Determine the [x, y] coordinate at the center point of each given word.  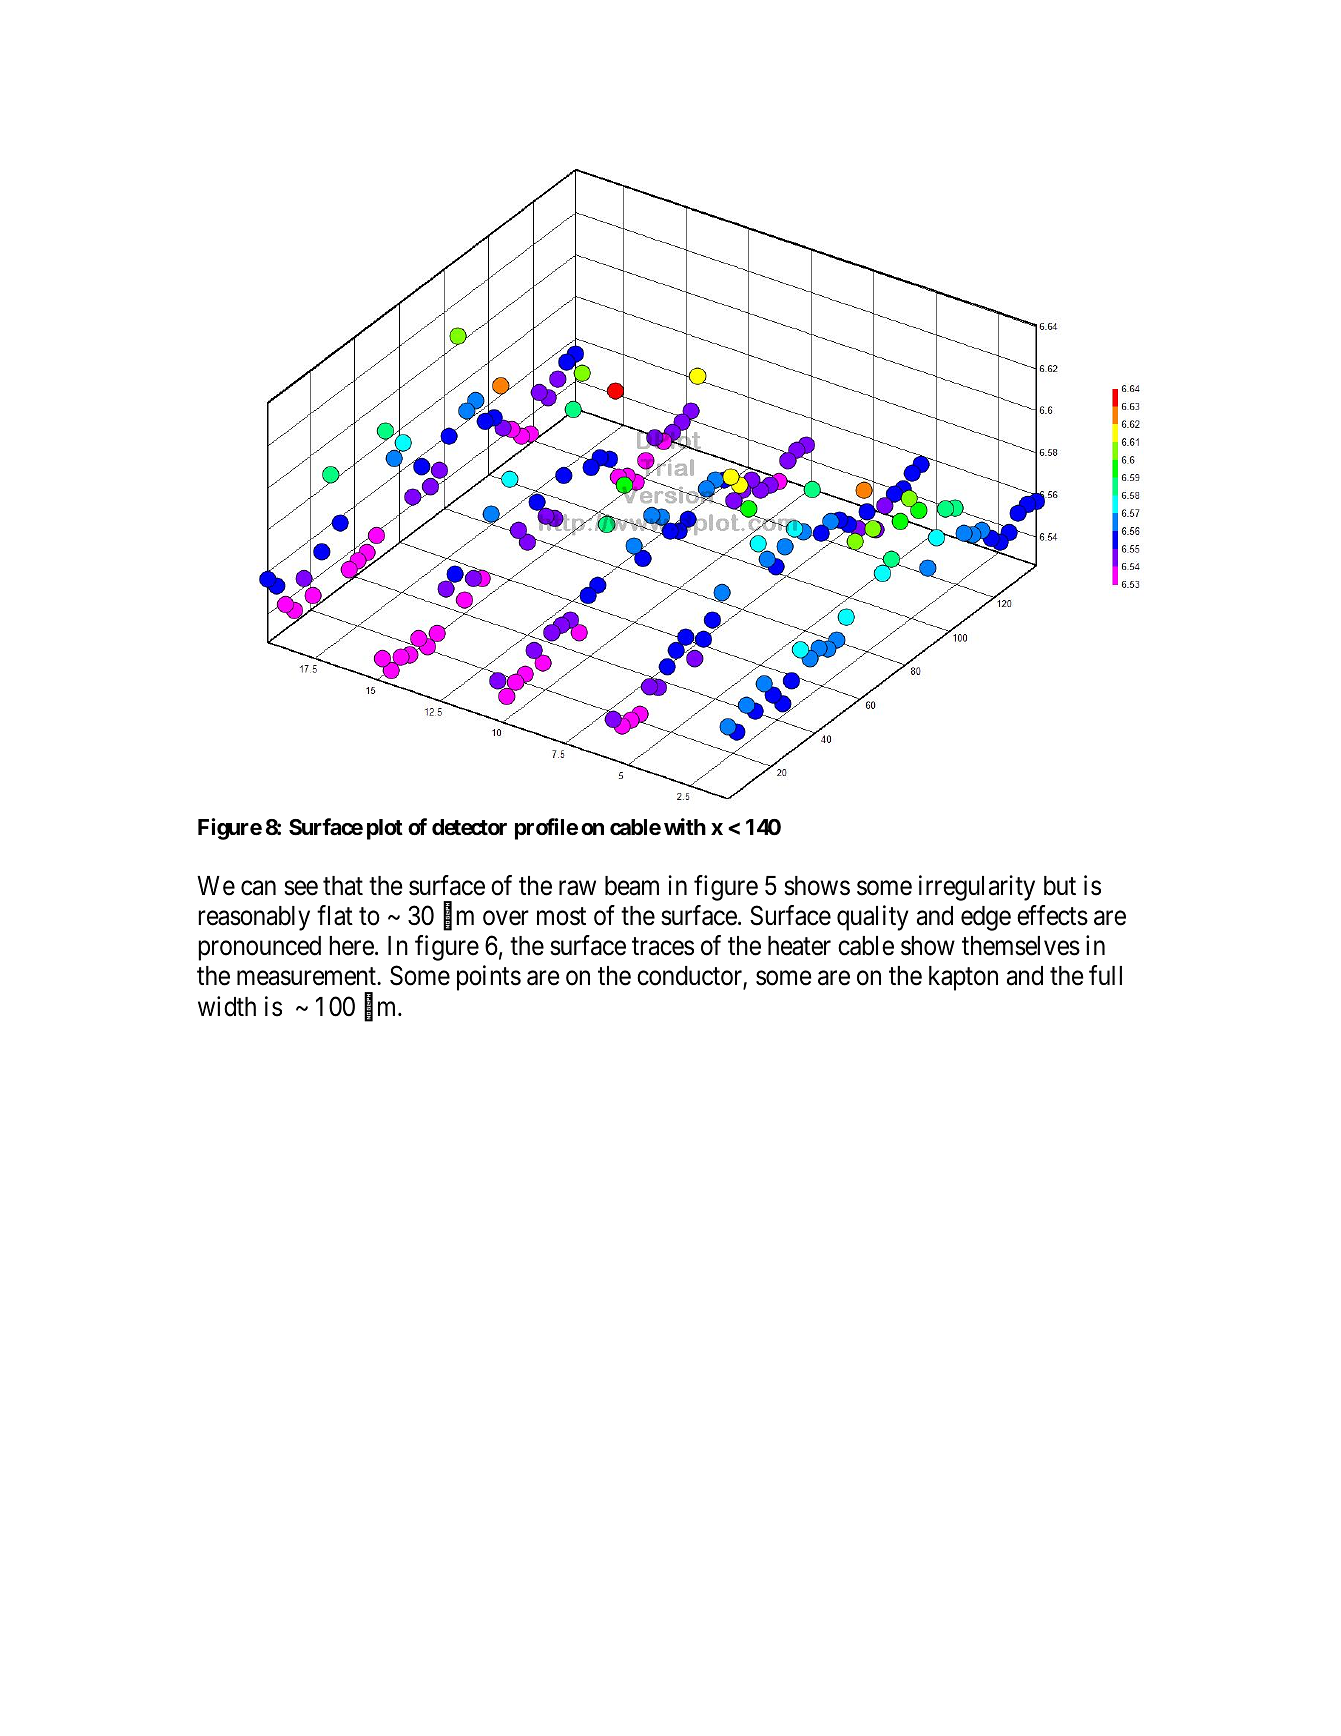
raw [577, 888]
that [343, 886]
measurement [307, 977]
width [227, 1006]
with [685, 826]
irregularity [977, 888]
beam [632, 886]
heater [799, 946]
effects [1052, 915]
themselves [1021, 946]
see [301, 888]
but [1060, 886]
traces [663, 947]
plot [385, 829]
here [351, 946]
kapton [963, 978]
